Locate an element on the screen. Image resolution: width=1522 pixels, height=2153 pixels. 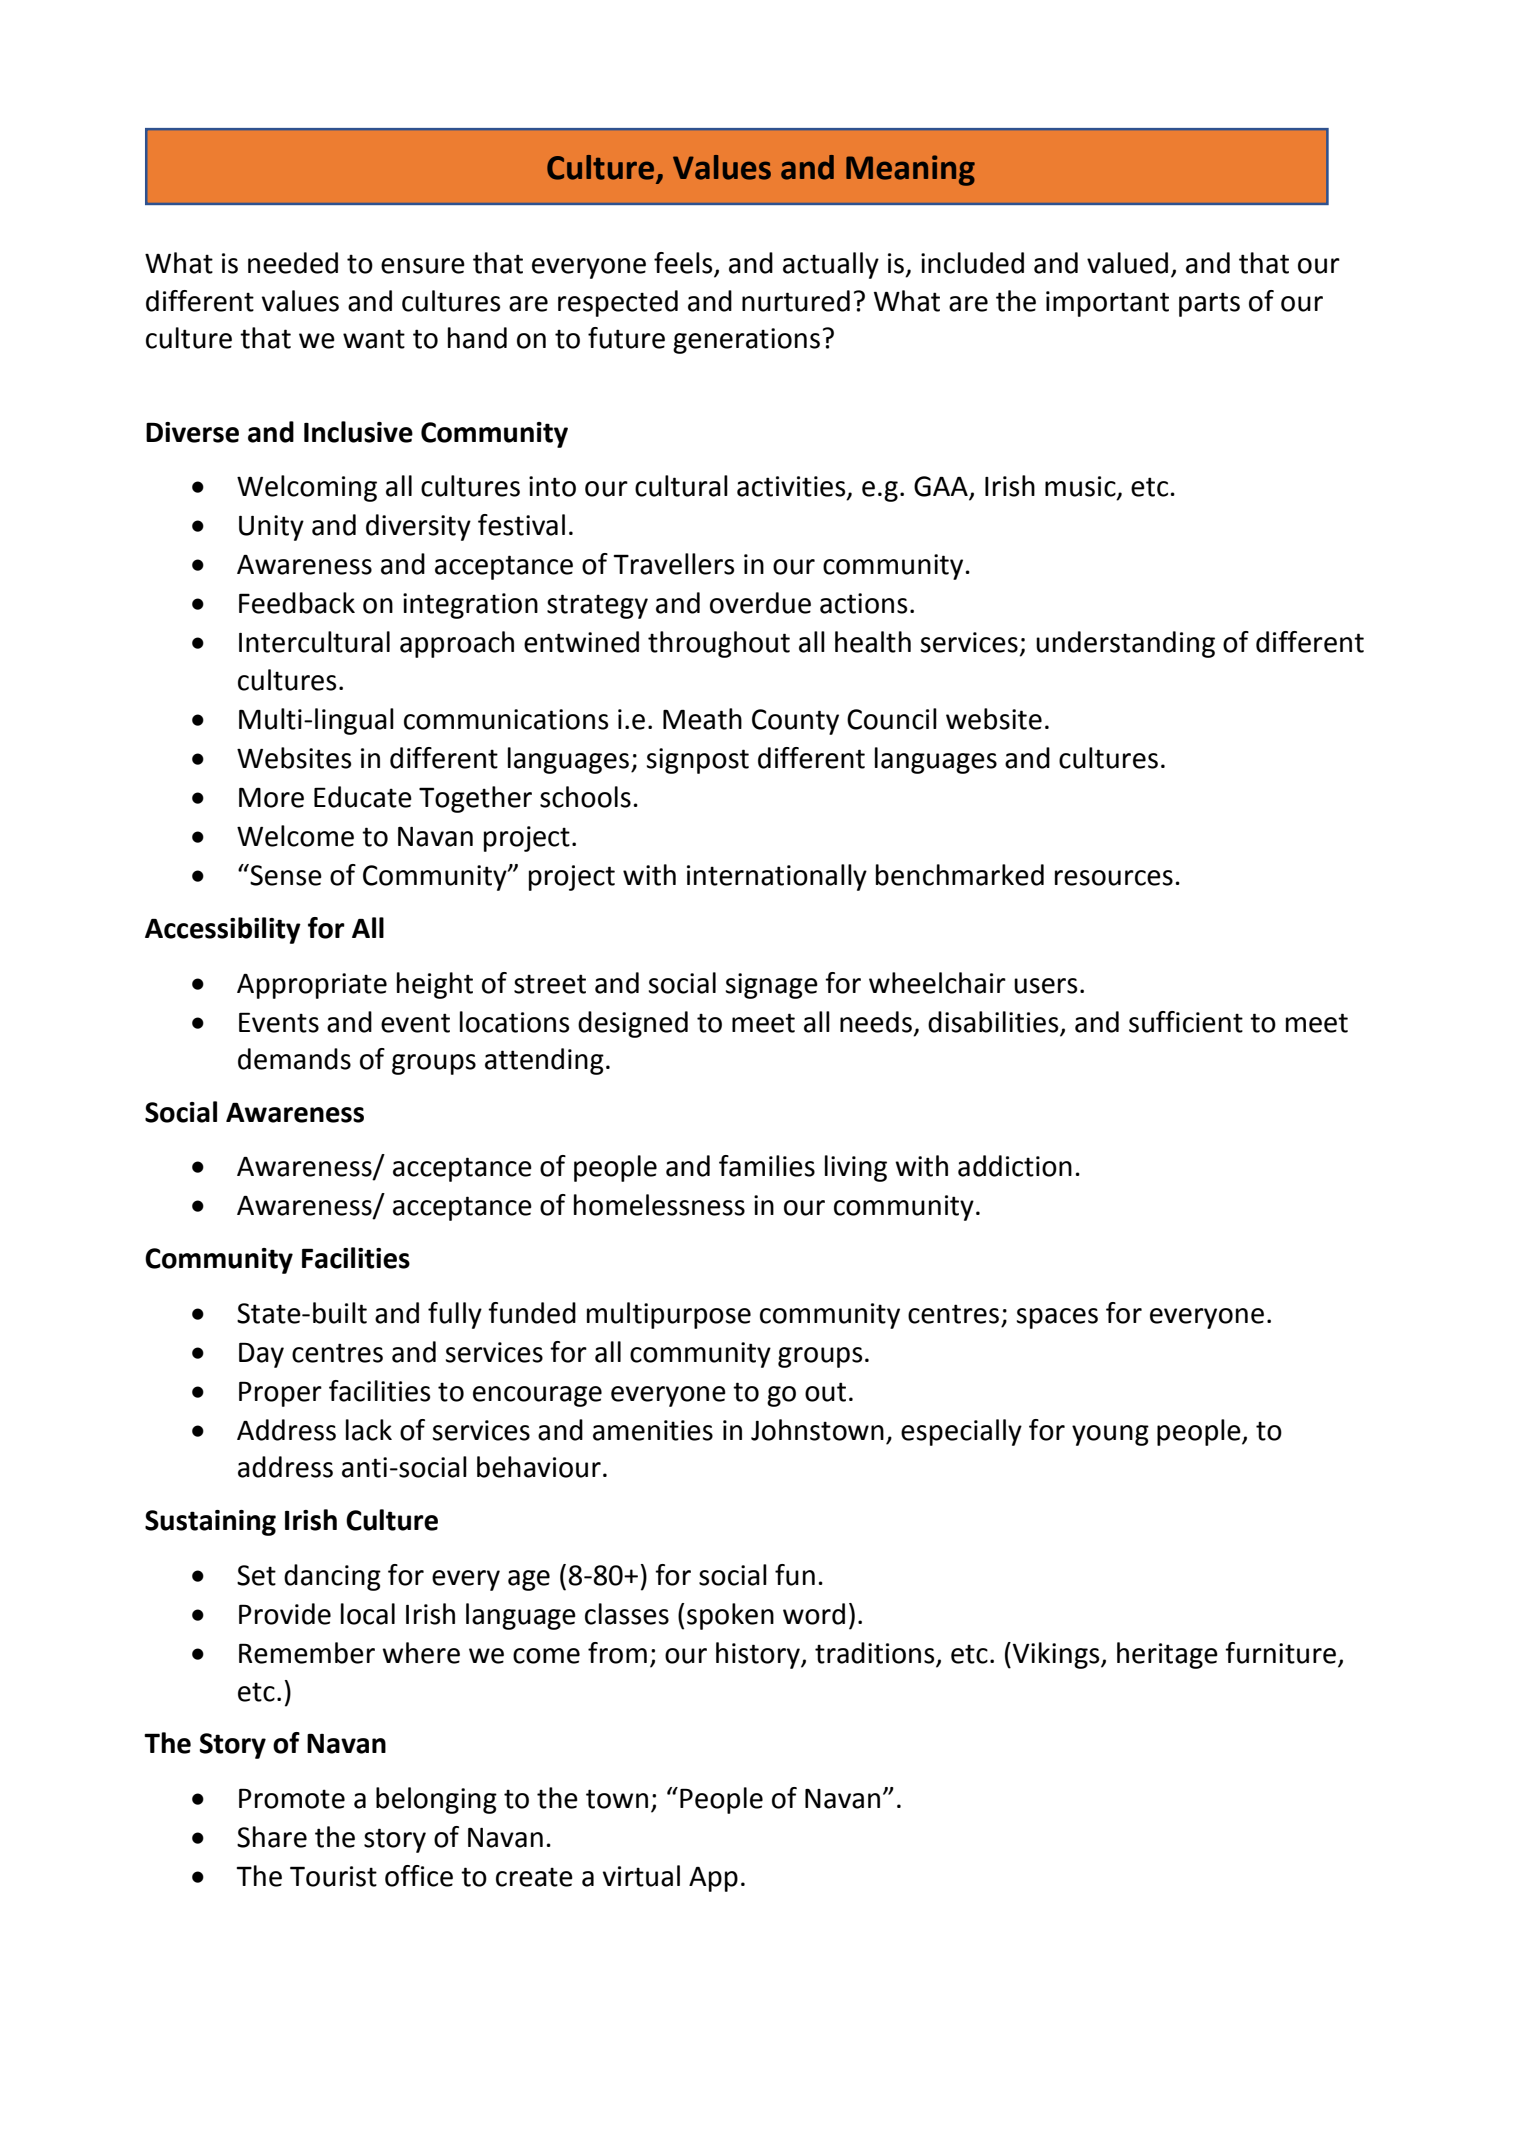
heritage is located at coordinates (1167, 1655).
